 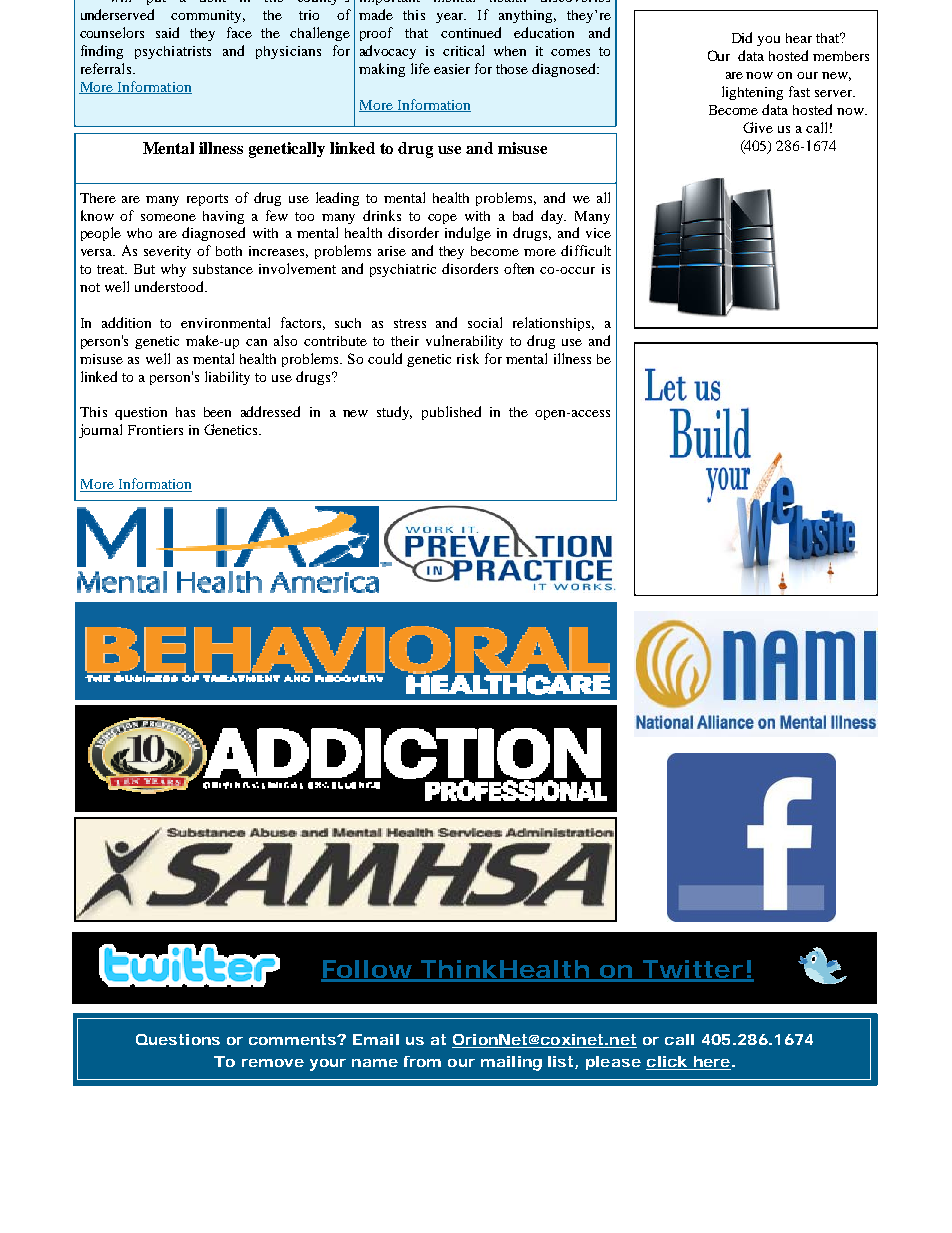 What do you see at coordinates (667, 1061) in the screenshot?
I see `click` at bounding box center [667, 1061].
